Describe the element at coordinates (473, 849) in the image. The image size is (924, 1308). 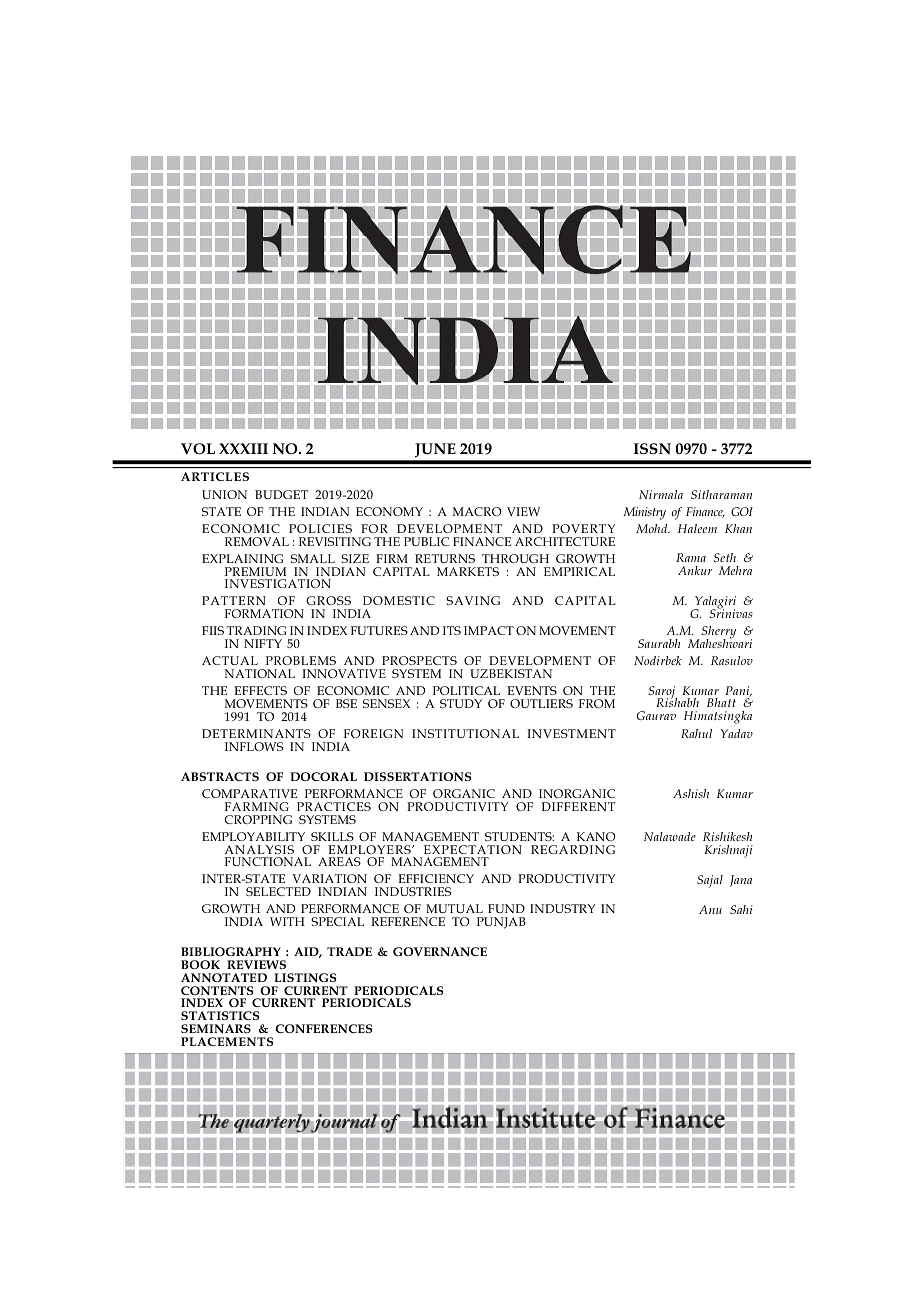
I see `EXPECTATION` at that location.
